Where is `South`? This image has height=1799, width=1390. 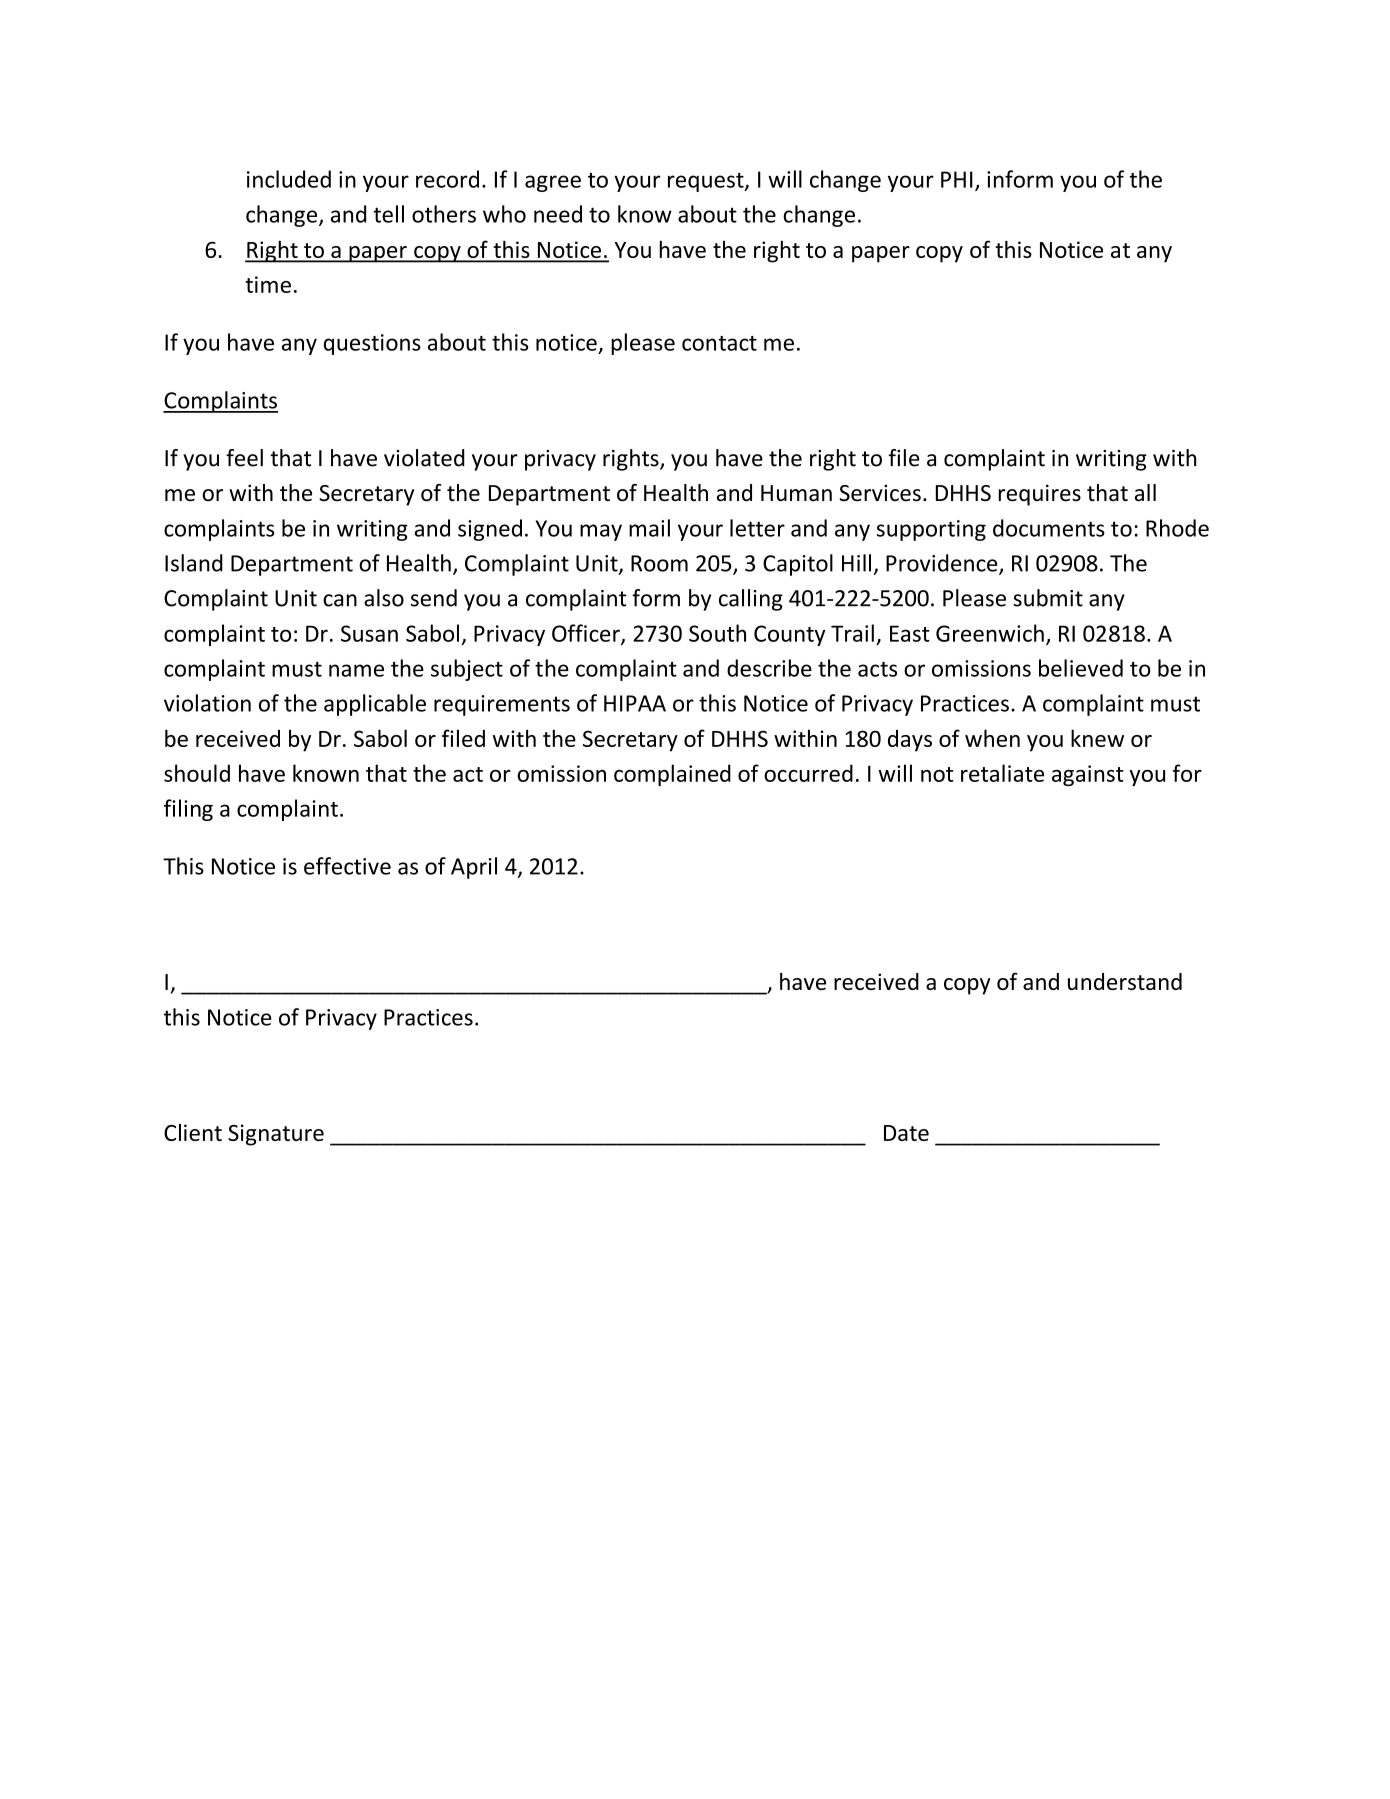 South is located at coordinates (717, 633).
